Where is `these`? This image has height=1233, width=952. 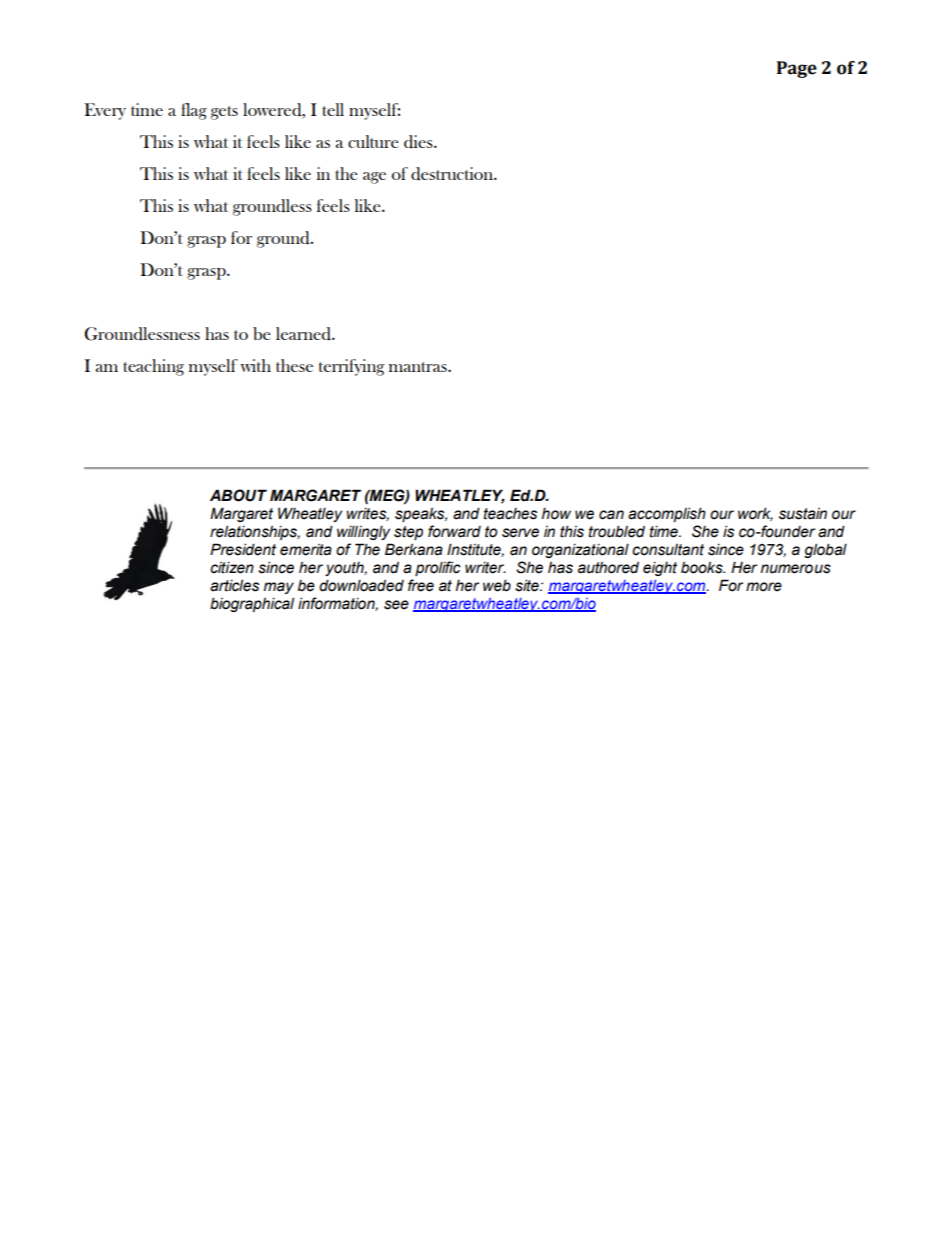 these is located at coordinates (294, 365).
